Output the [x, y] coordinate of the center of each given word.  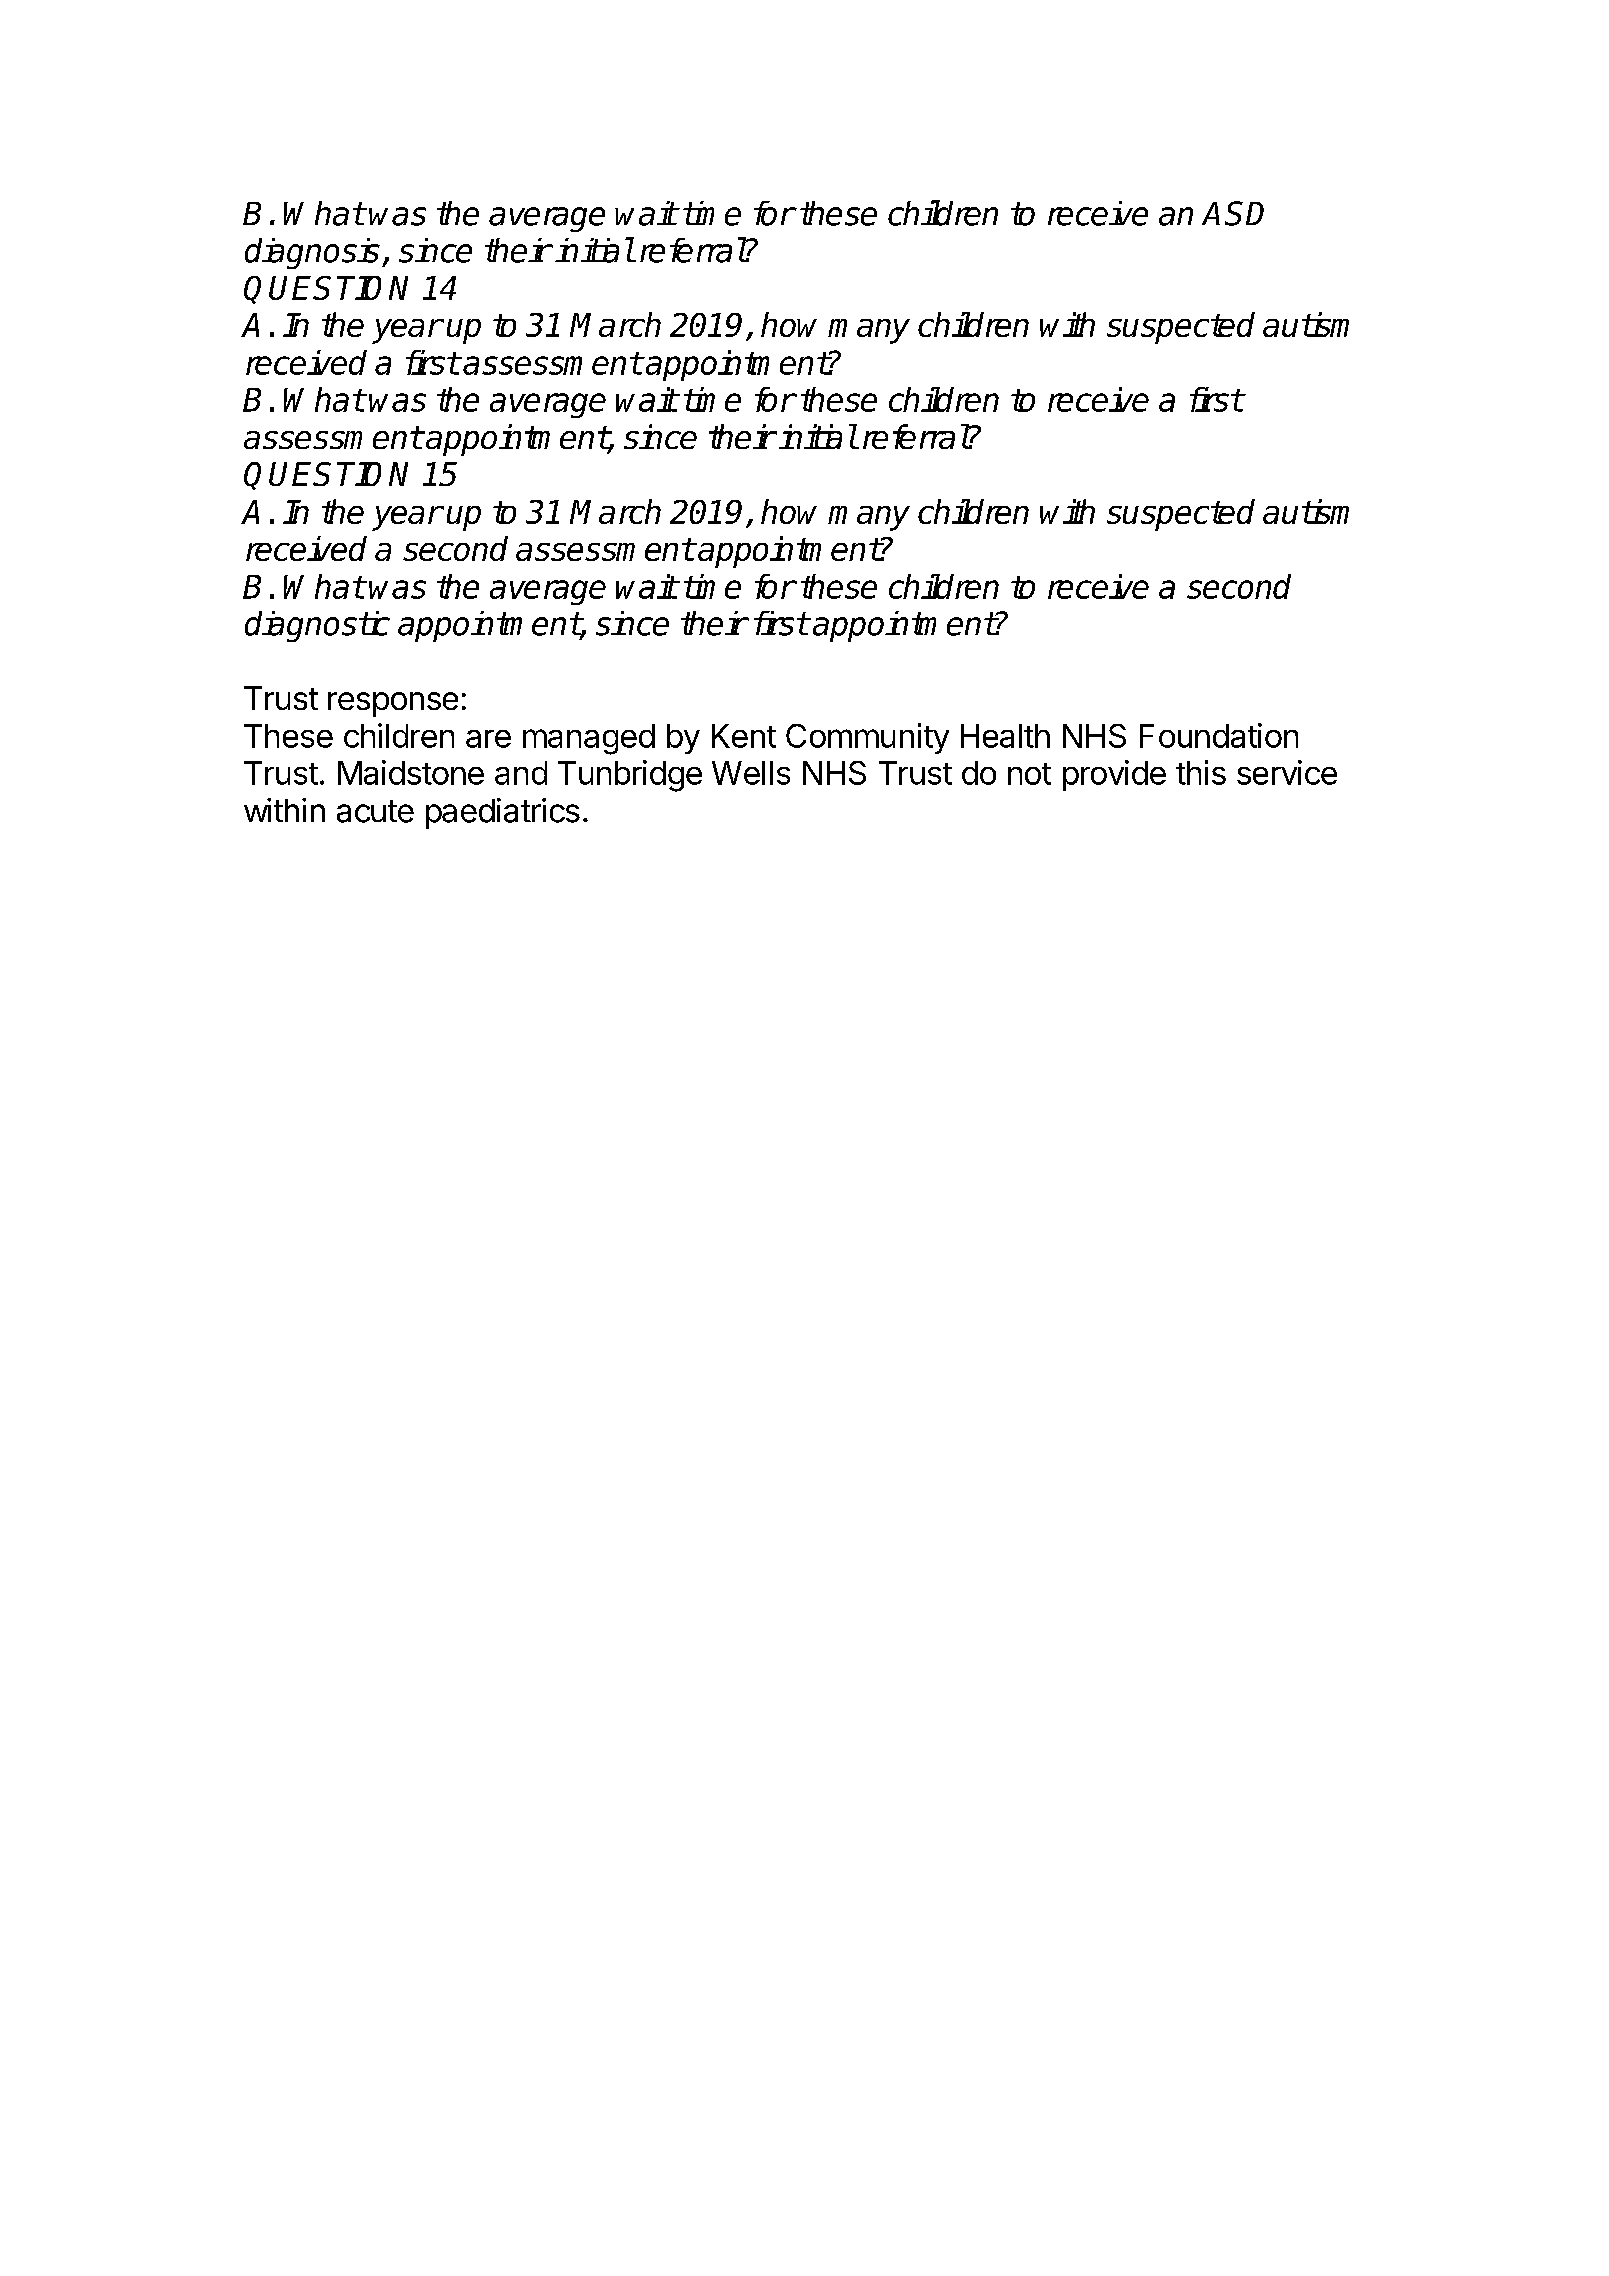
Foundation [1219, 735]
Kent [744, 736]
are [488, 739]
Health [1005, 736]
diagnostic [317, 626]
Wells [751, 773]
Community [867, 738]
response [393, 704]
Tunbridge [630, 776]
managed [589, 739]
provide [1114, 775]
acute [375, 811]
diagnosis [312, 253]
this [1201, 772]
